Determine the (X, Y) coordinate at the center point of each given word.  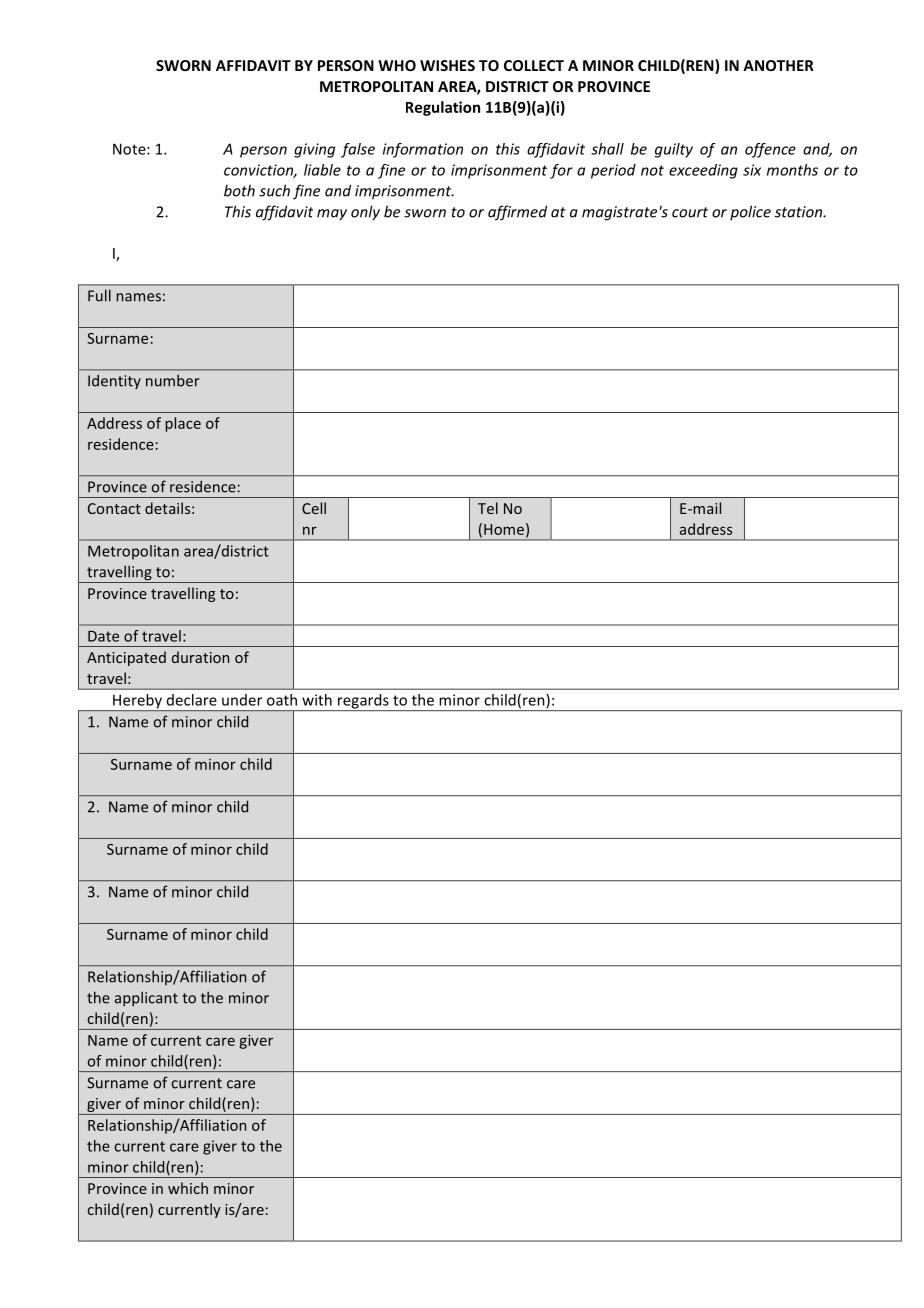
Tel (488, 508)
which (188, 1188)
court (690, 212)
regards (363, 702)
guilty (674, 150)
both (239, 190)
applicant (146, 998)
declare (192, 700)
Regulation (443, 108)
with (317, 700)
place (183, 424)
